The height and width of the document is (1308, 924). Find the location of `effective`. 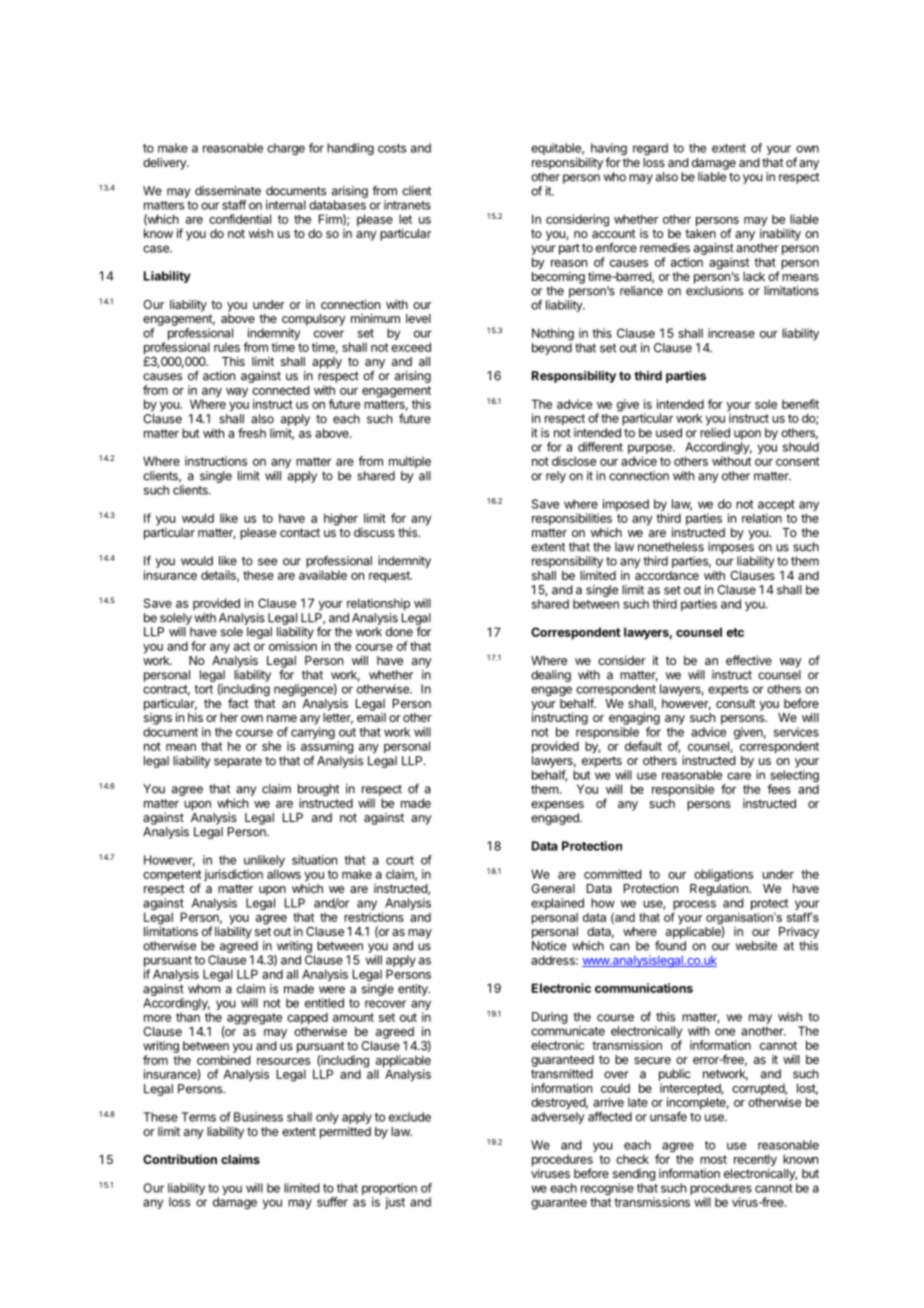

effective is located at coordinates (749, 660).
